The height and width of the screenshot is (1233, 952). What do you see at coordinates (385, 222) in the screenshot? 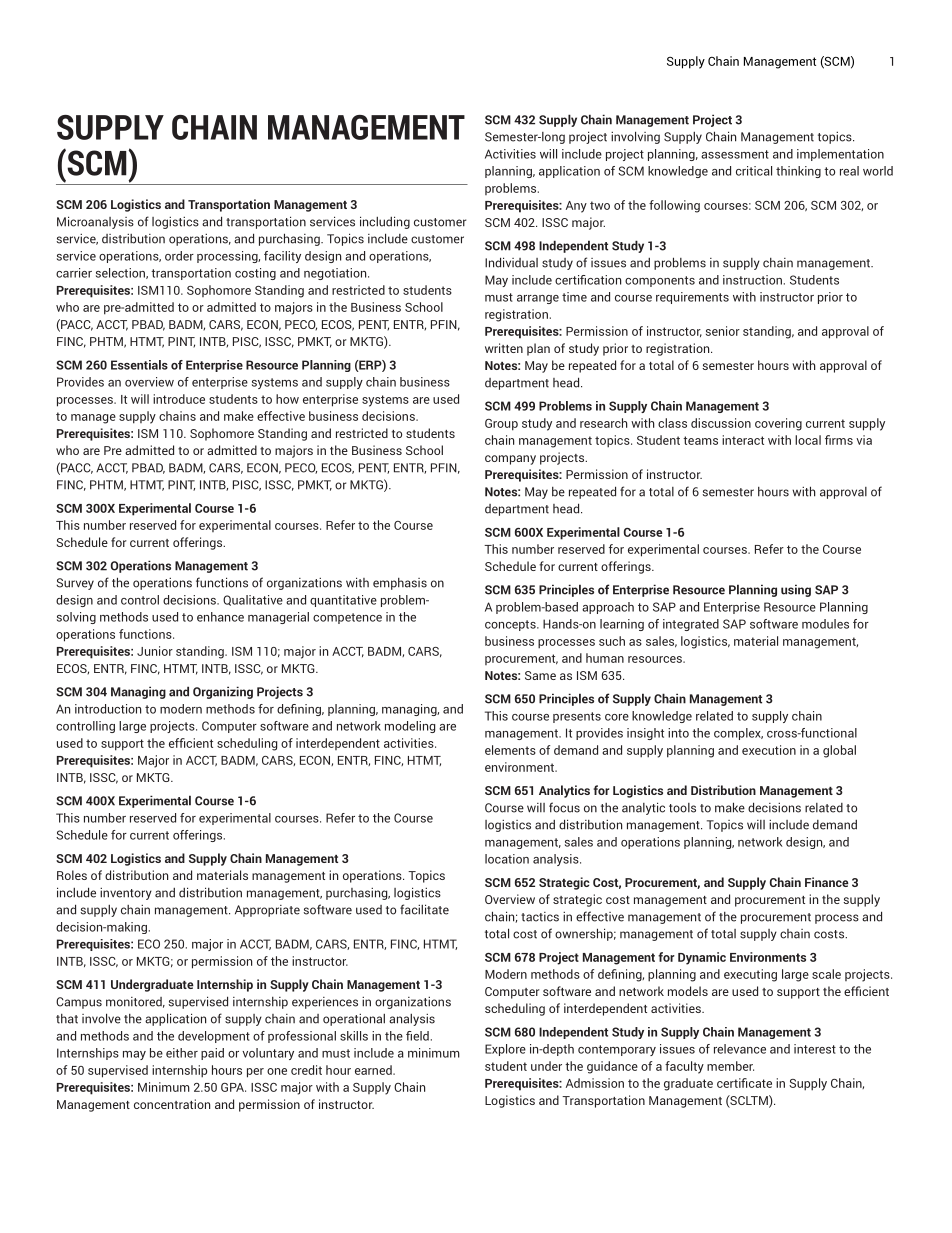
I see `including` at bounding box center [385, 222].
